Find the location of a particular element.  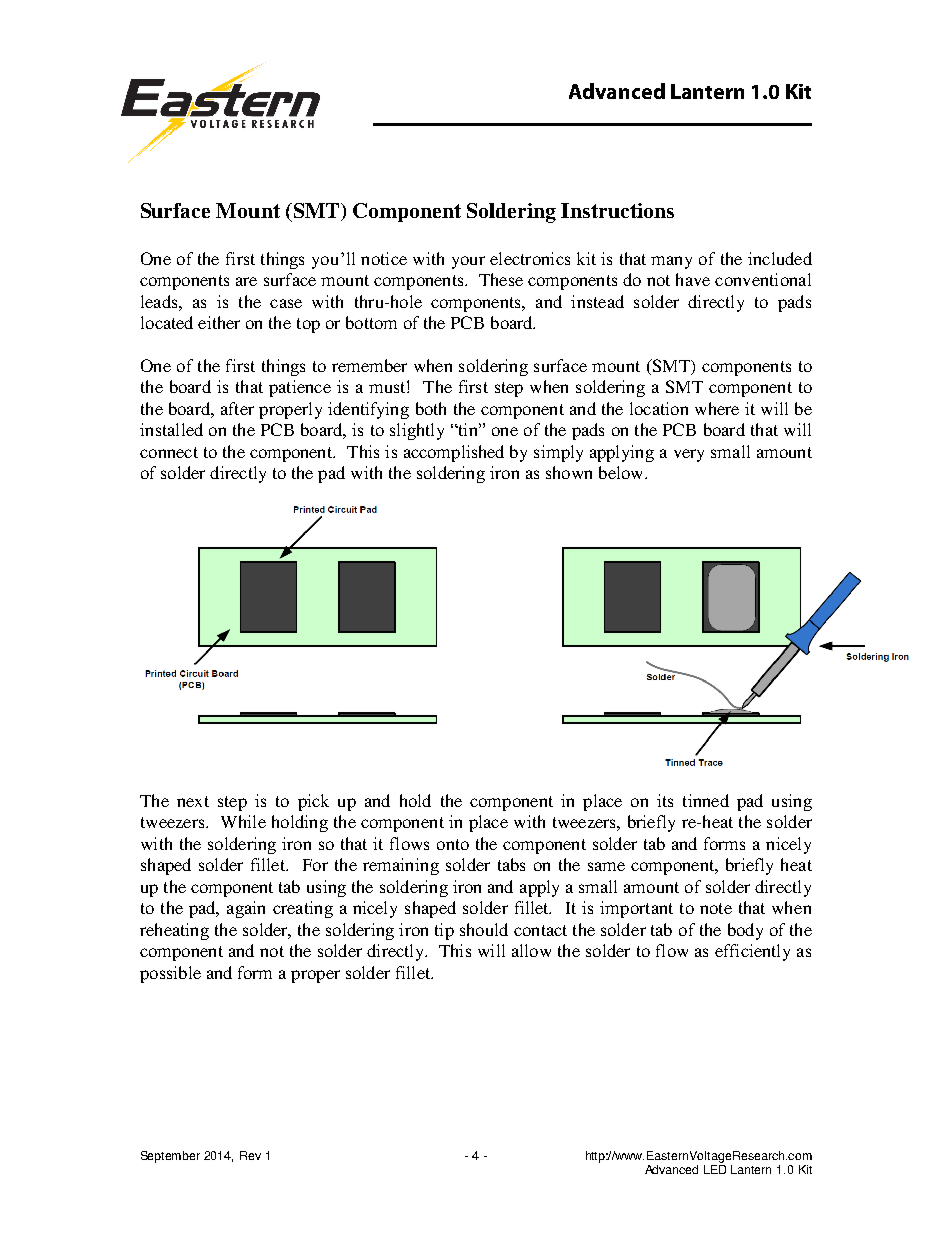

are is located at coordinates (246, 281).
